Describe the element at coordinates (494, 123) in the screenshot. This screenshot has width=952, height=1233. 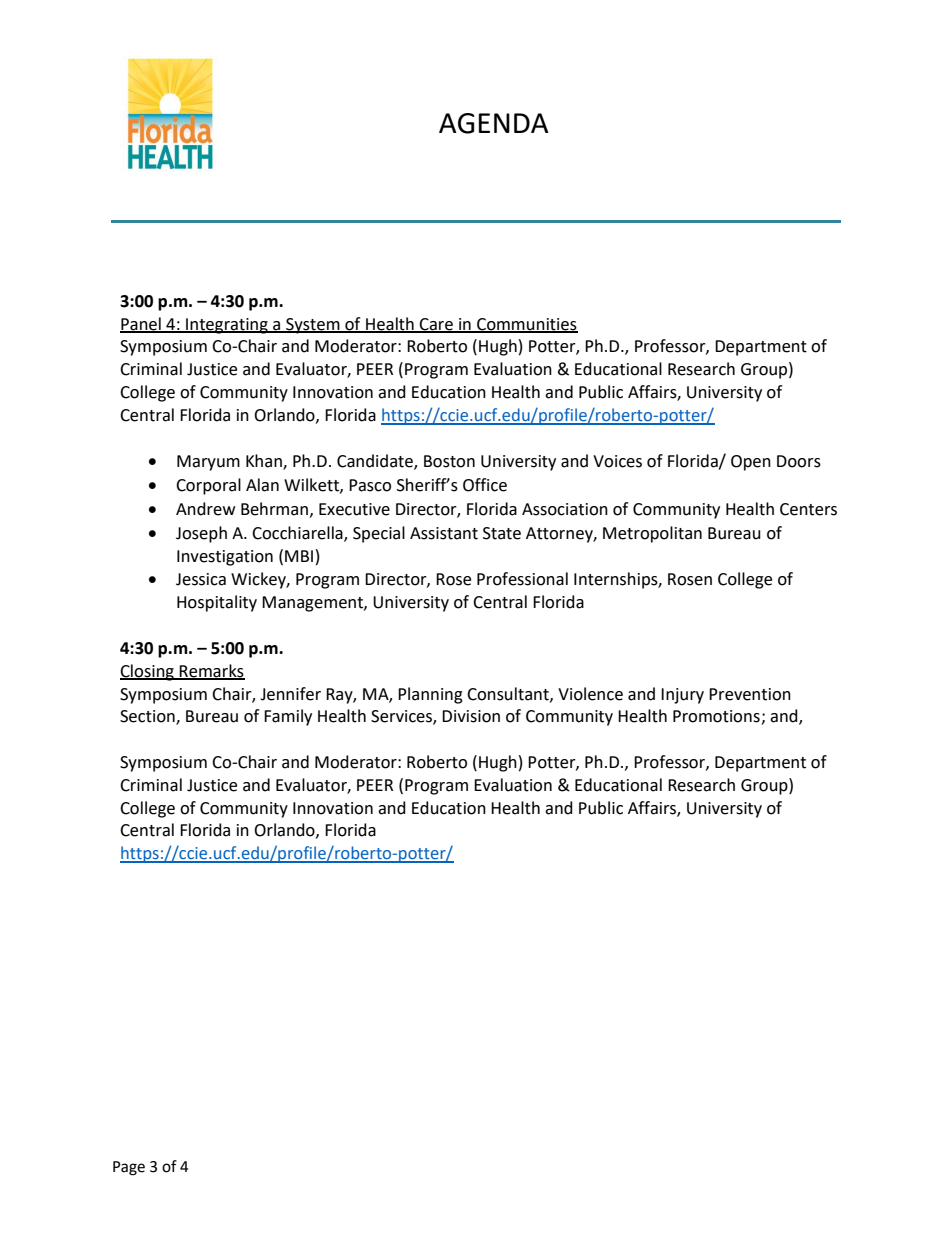
I see `AGENDA` at that location.
